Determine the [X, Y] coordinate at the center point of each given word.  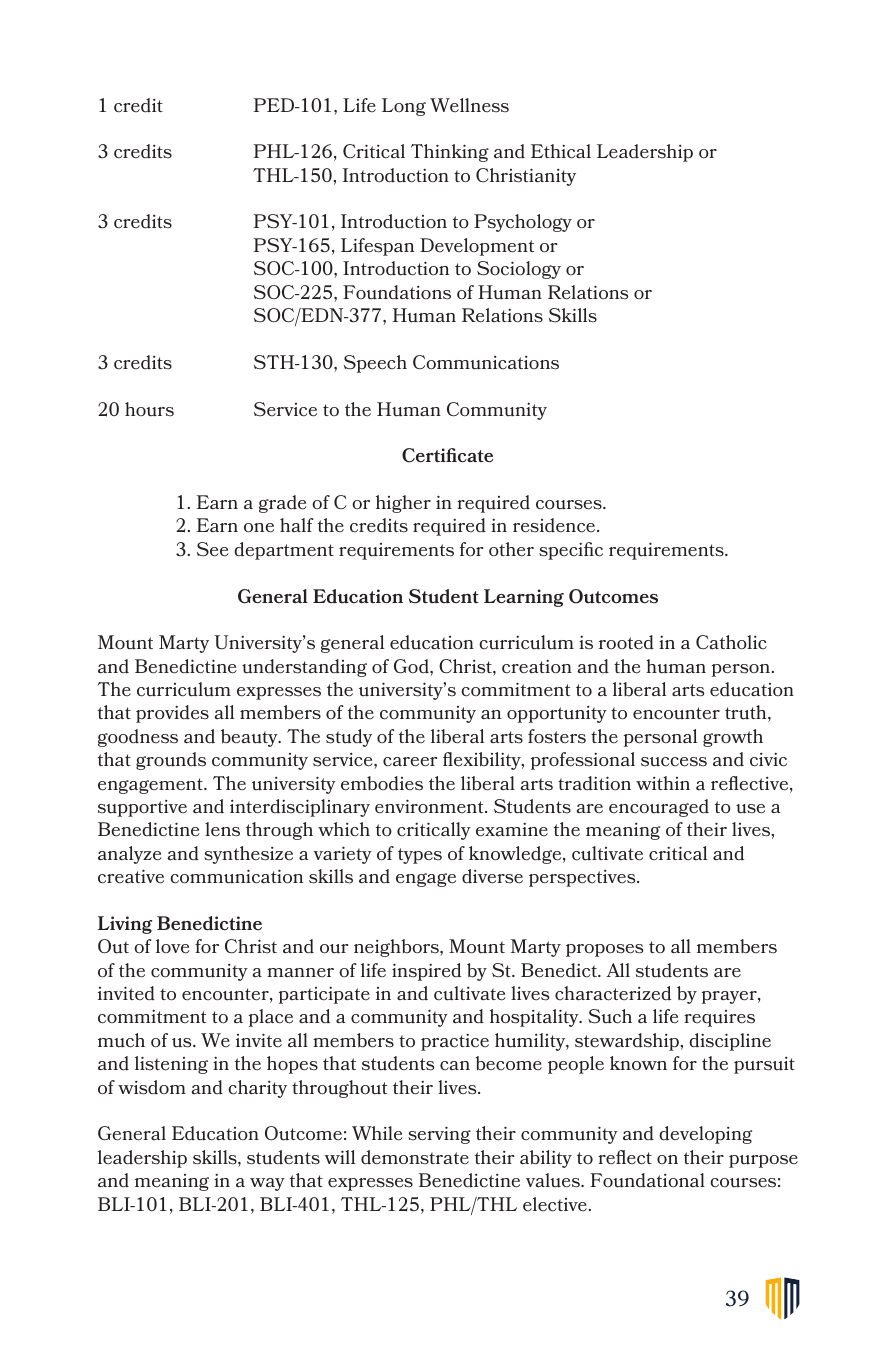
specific [571, 551]
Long [404, 107]
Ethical [561, 151]
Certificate [447, 455]
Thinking [450, 153]
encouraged [659, 808]
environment [430, 806]
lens [222, 829]
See [213, 549]
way [267, 1184]
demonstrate [415, 1157]
